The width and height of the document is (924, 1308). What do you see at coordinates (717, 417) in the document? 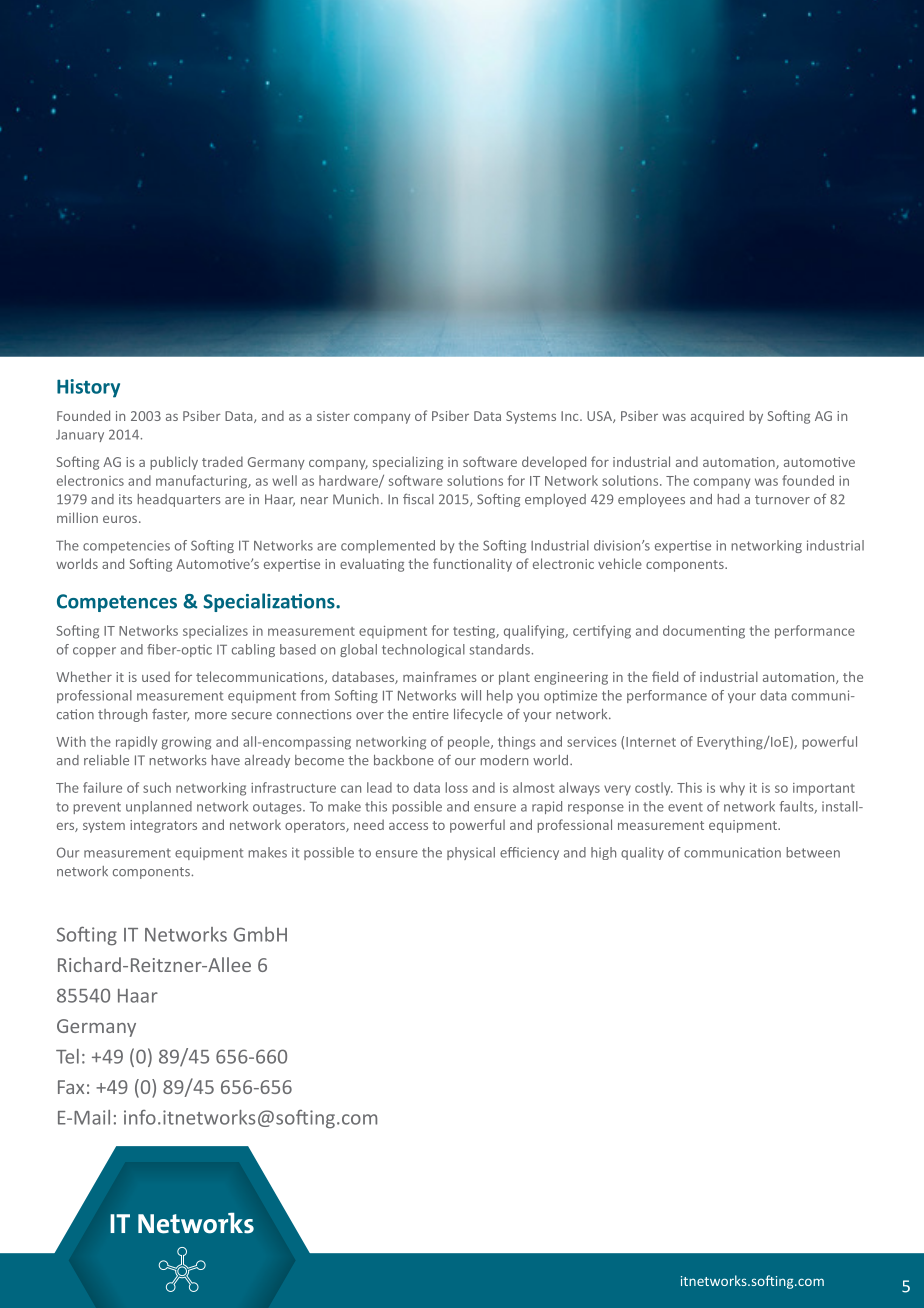
I see `acquired` at bounding box center [717, 417].
